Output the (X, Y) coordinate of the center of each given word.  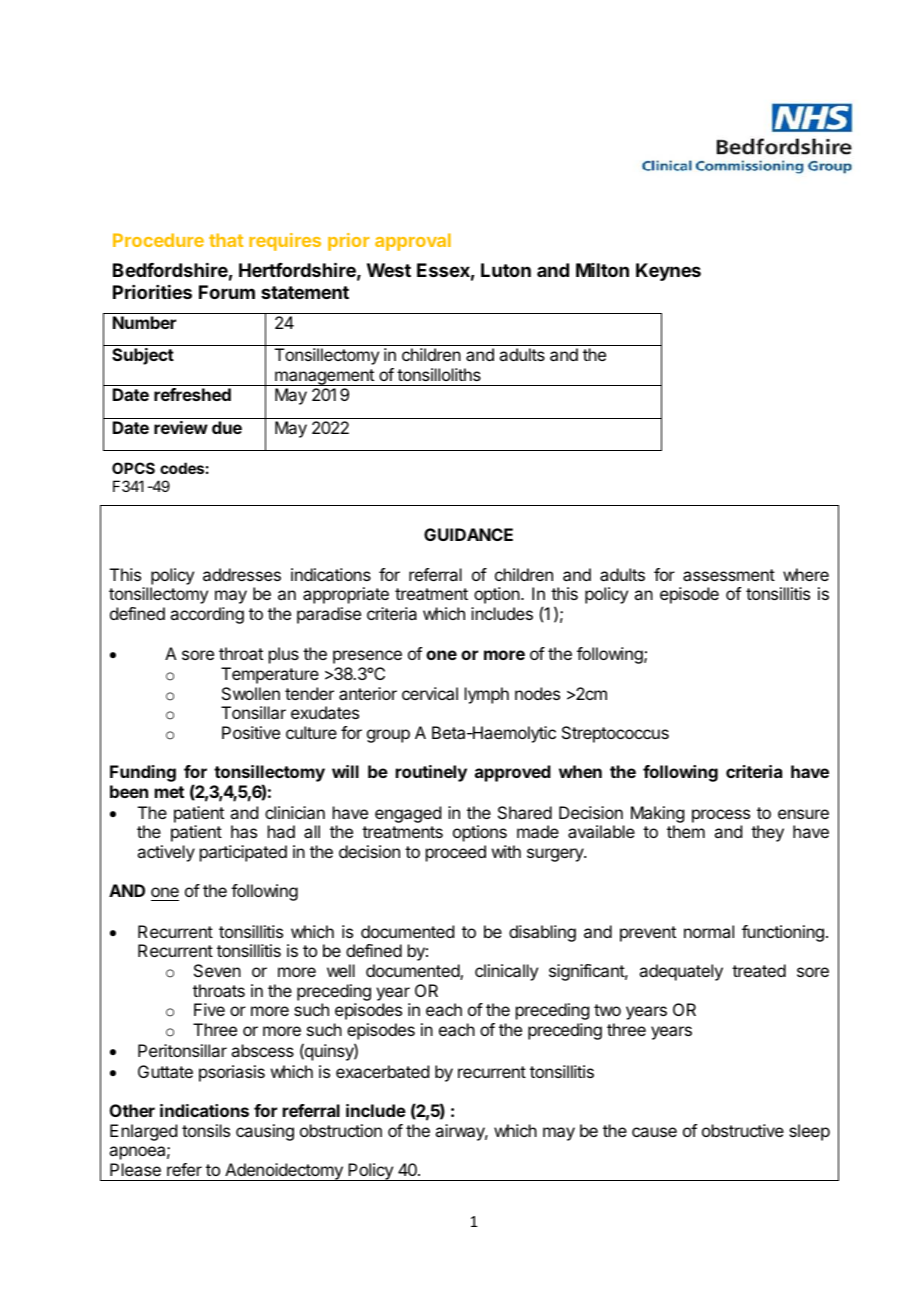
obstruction (341, 1130)
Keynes (668, 272)
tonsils (206, 1130)
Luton (506, 270)
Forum (227, 292)
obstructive (743, 1130)
